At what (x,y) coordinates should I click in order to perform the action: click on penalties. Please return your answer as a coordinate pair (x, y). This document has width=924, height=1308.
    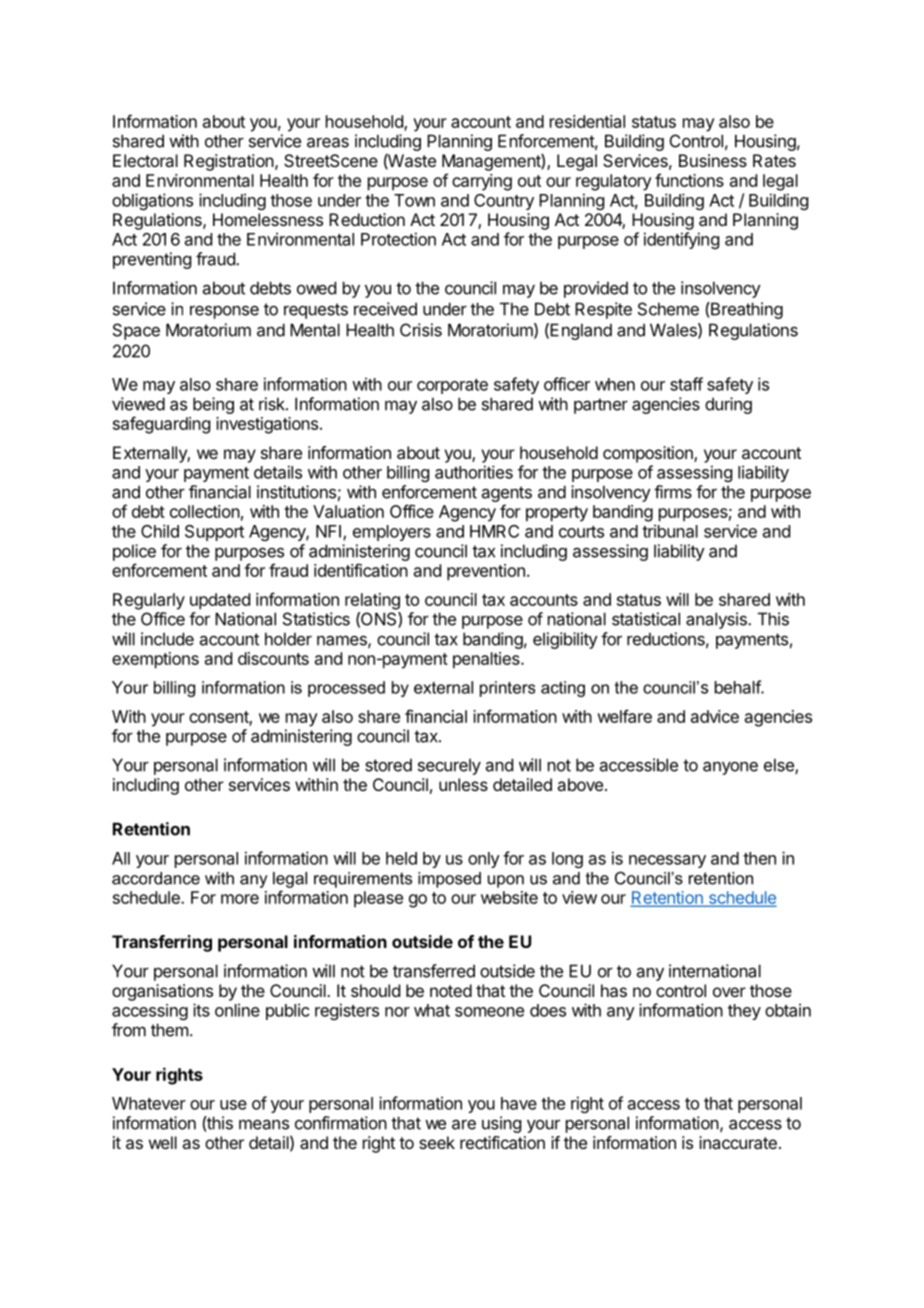
    Looking at the image, I should click on (487, 660).
